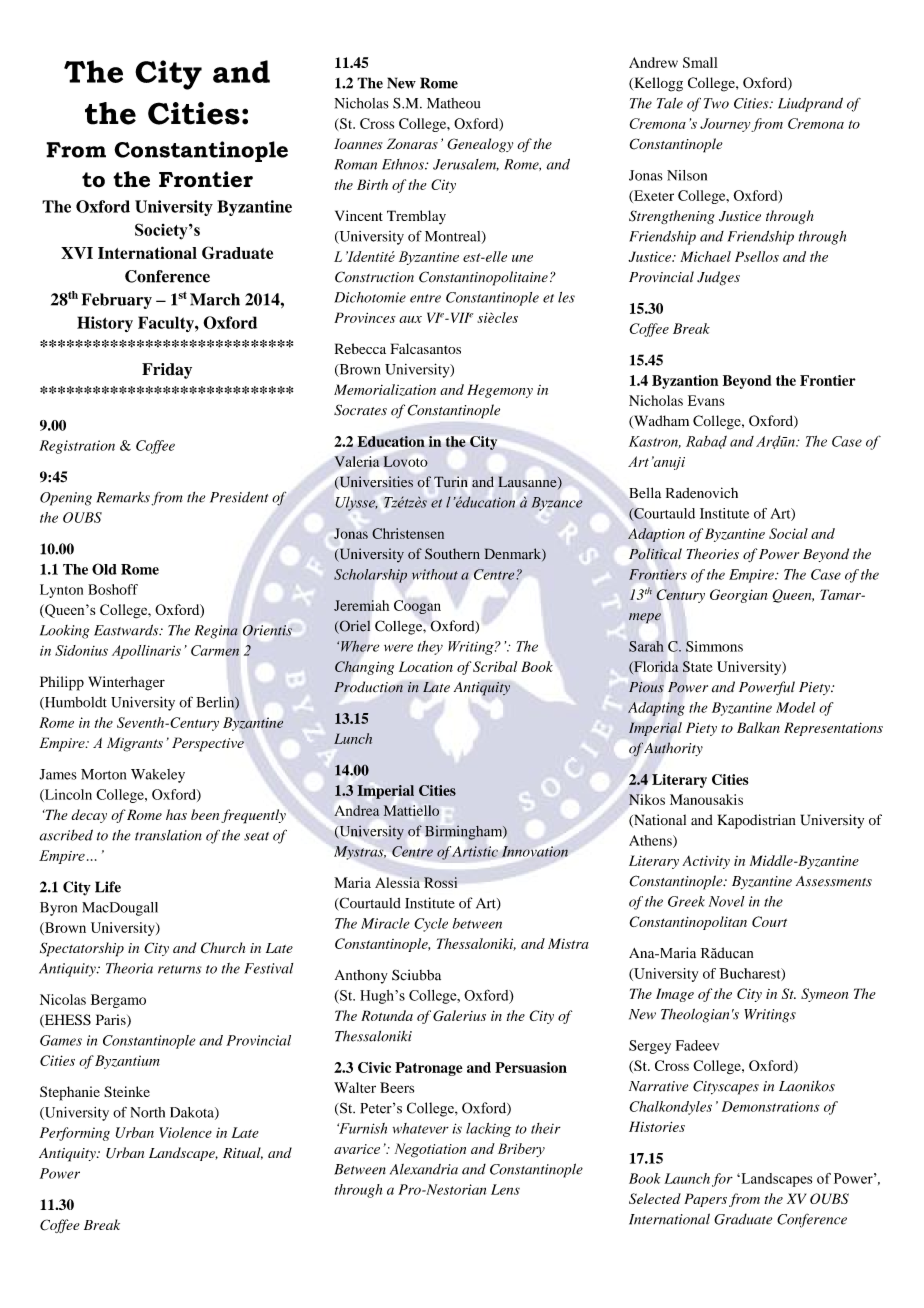  What do you see at coordinates (450, 481) in the document?
I see `Turin` at bounding box center [450, 481].
